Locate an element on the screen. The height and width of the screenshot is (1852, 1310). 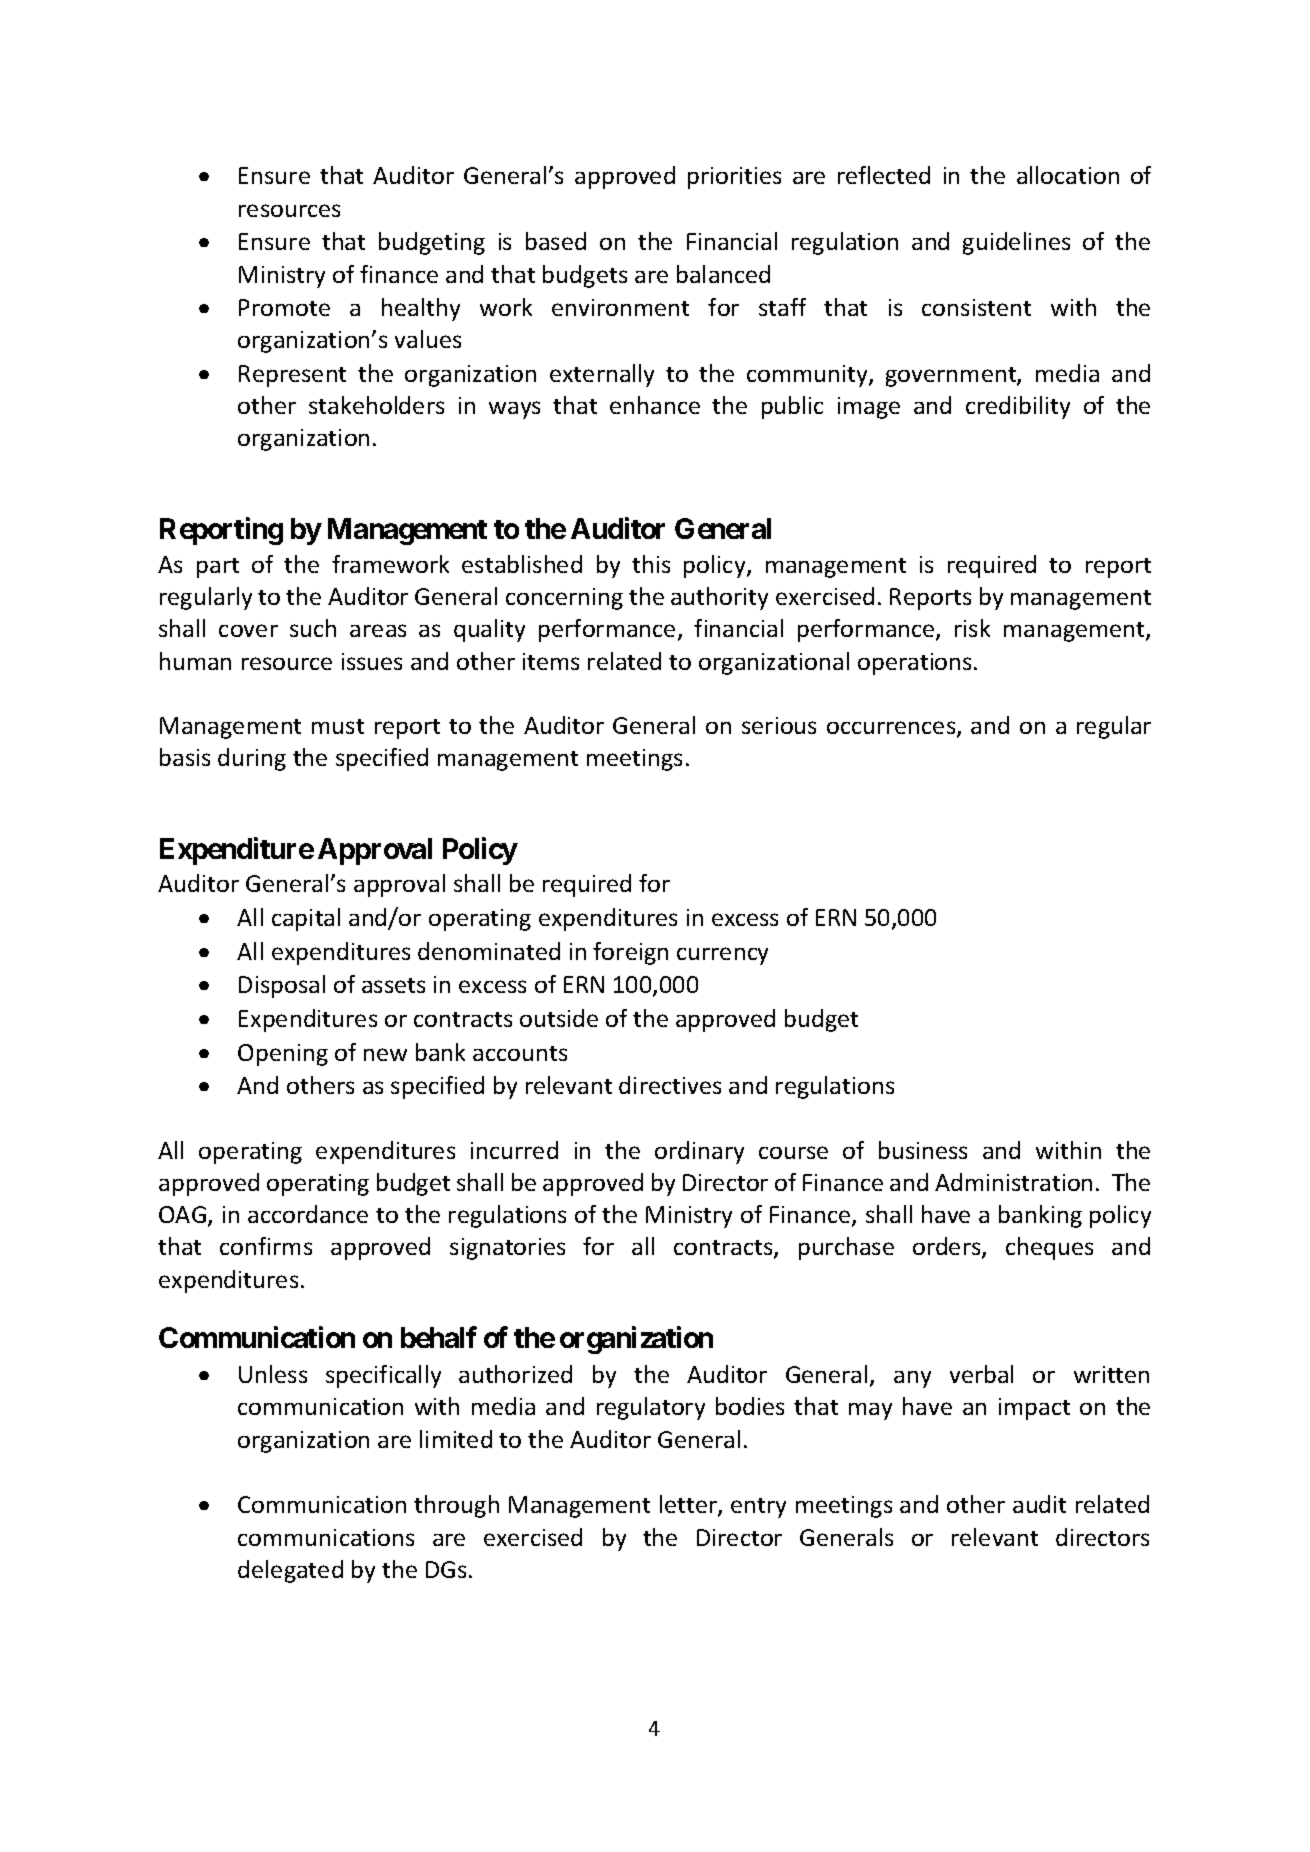
delegated is located at coordinates (290, 1571).
